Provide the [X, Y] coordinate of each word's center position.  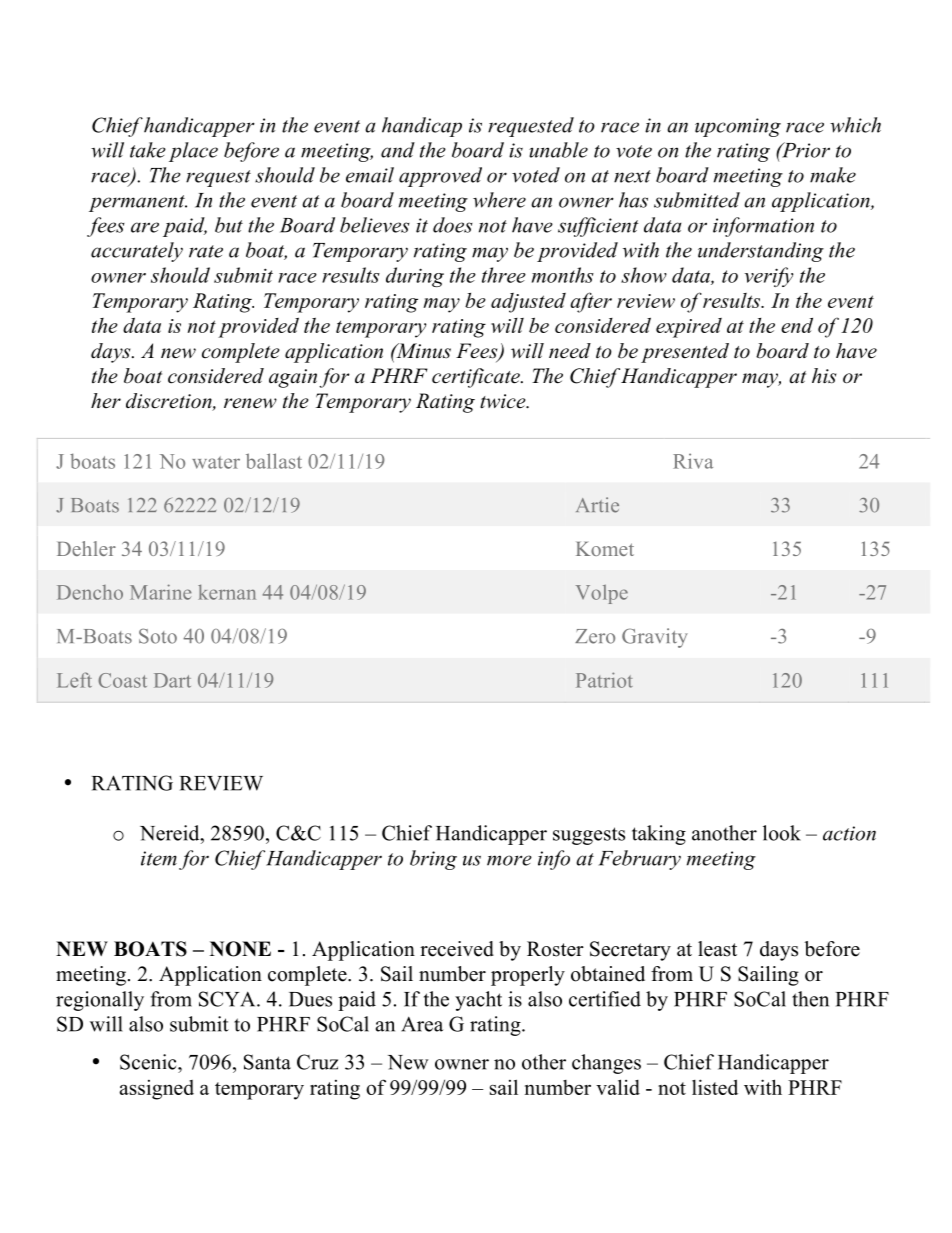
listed [715, 1087]
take [148, 150]
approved [440, 177]
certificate [477, 378]
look [782, 833]
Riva [693, 461]
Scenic [149, 1062]
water [216, 462]
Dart [172, 680]
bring [433, 860]
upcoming [738, 127]
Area [422, 1024]
